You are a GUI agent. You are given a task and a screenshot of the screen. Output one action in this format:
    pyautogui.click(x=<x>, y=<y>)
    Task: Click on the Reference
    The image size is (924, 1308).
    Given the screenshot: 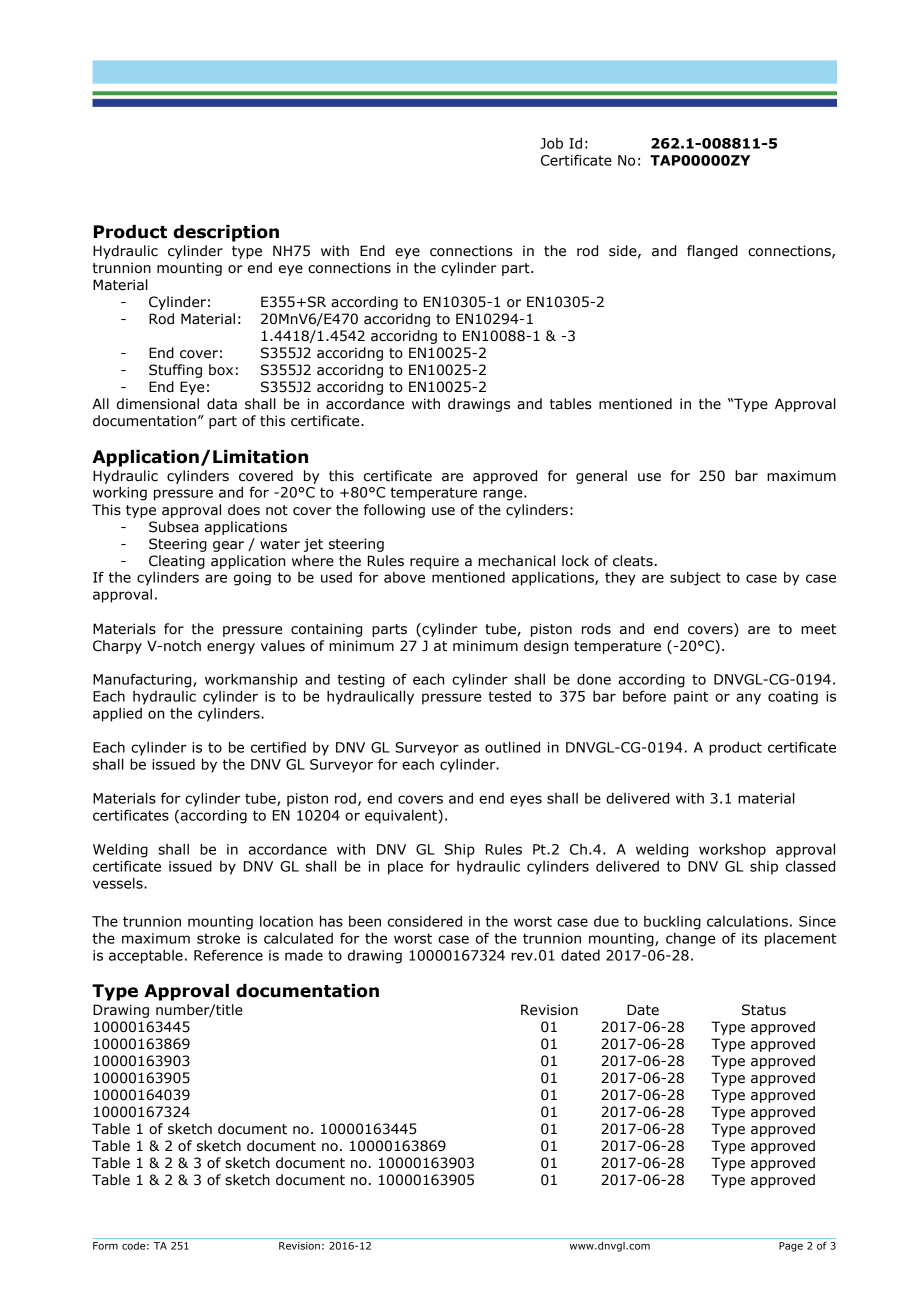 What is the action you would take?
    pyautogui.click(x=228, y=955)
